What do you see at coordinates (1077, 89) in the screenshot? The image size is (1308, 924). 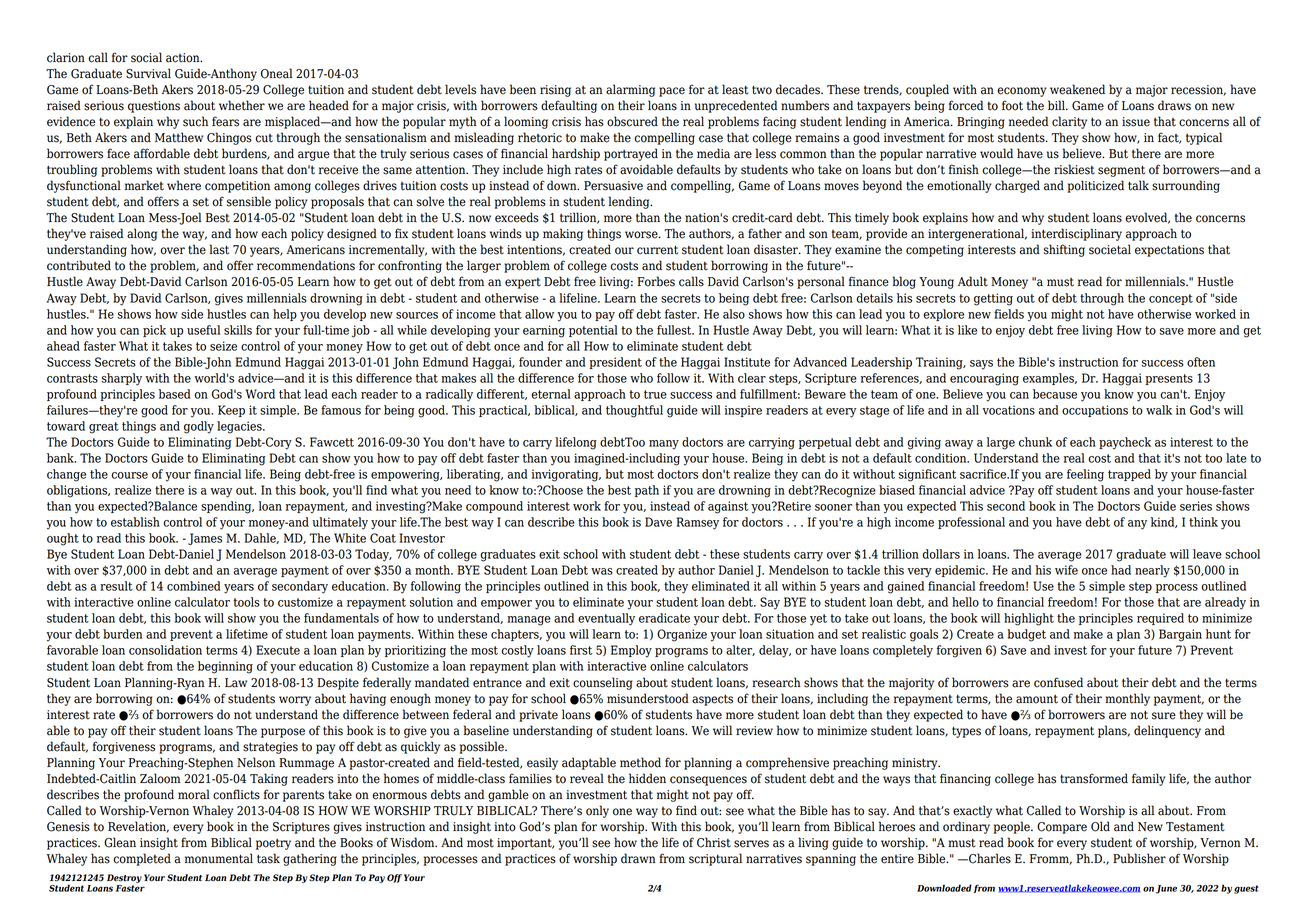 I see `weakened` at bounding box center [1077, 89].
